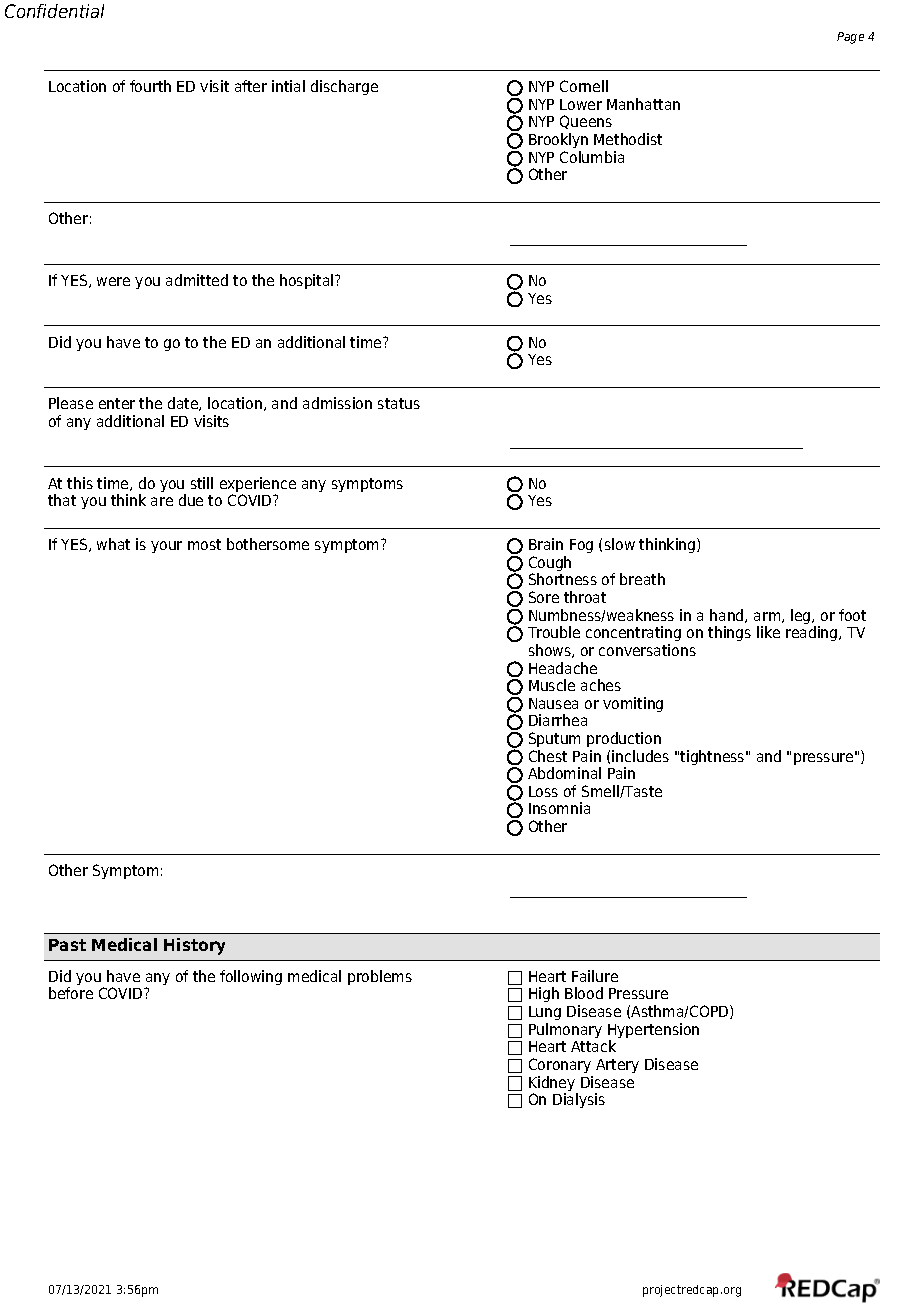 The image size is (924, 1308). Describe the element at coordinates (620, 544) in the image. I see `slow` at that location.
